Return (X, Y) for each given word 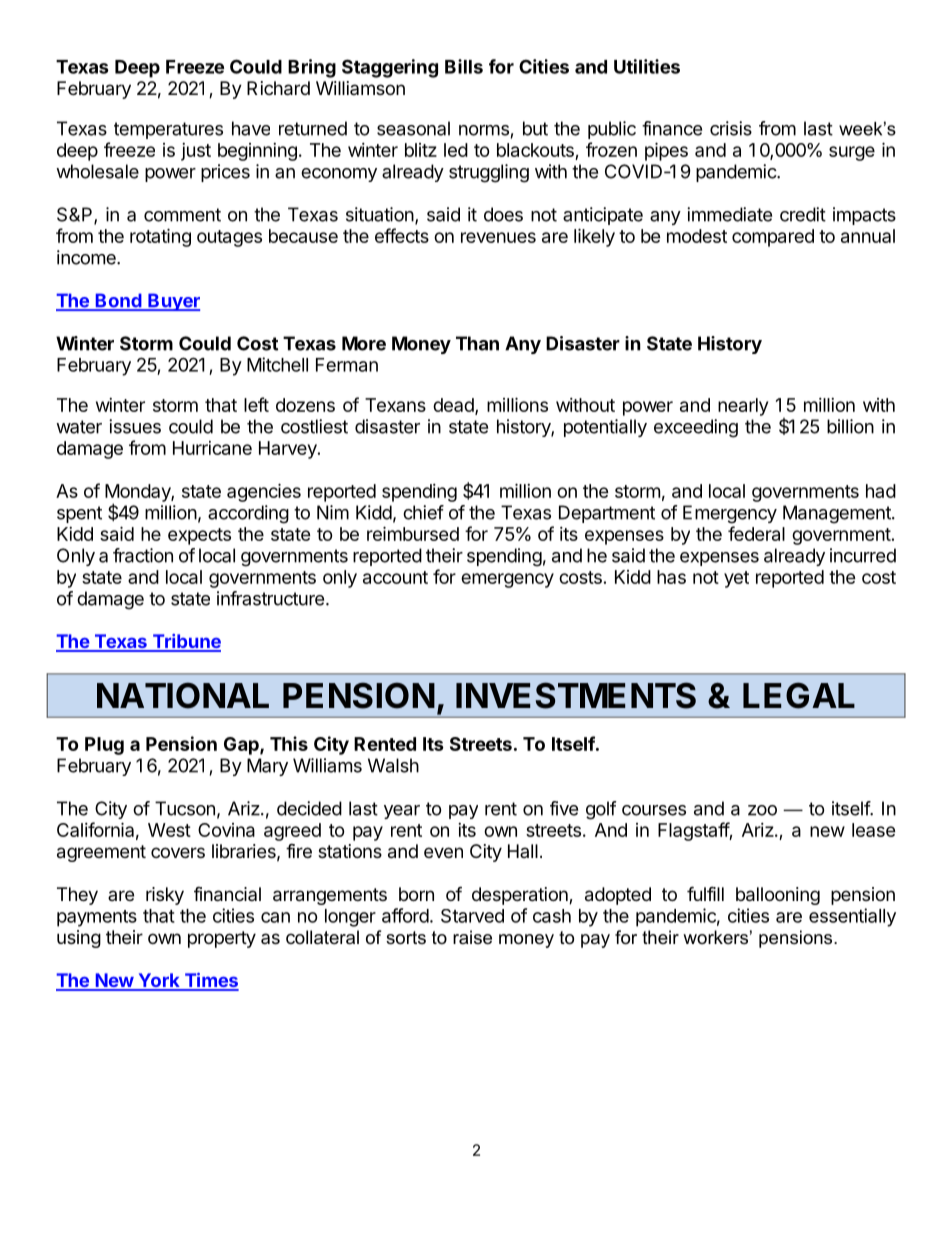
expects (199, 536)
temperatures (168, 130)
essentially (852, 917)
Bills (464, 66)
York (159, 981)
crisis (731, 128)
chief (423, 512)
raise (472, 937)
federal (756, 533)
